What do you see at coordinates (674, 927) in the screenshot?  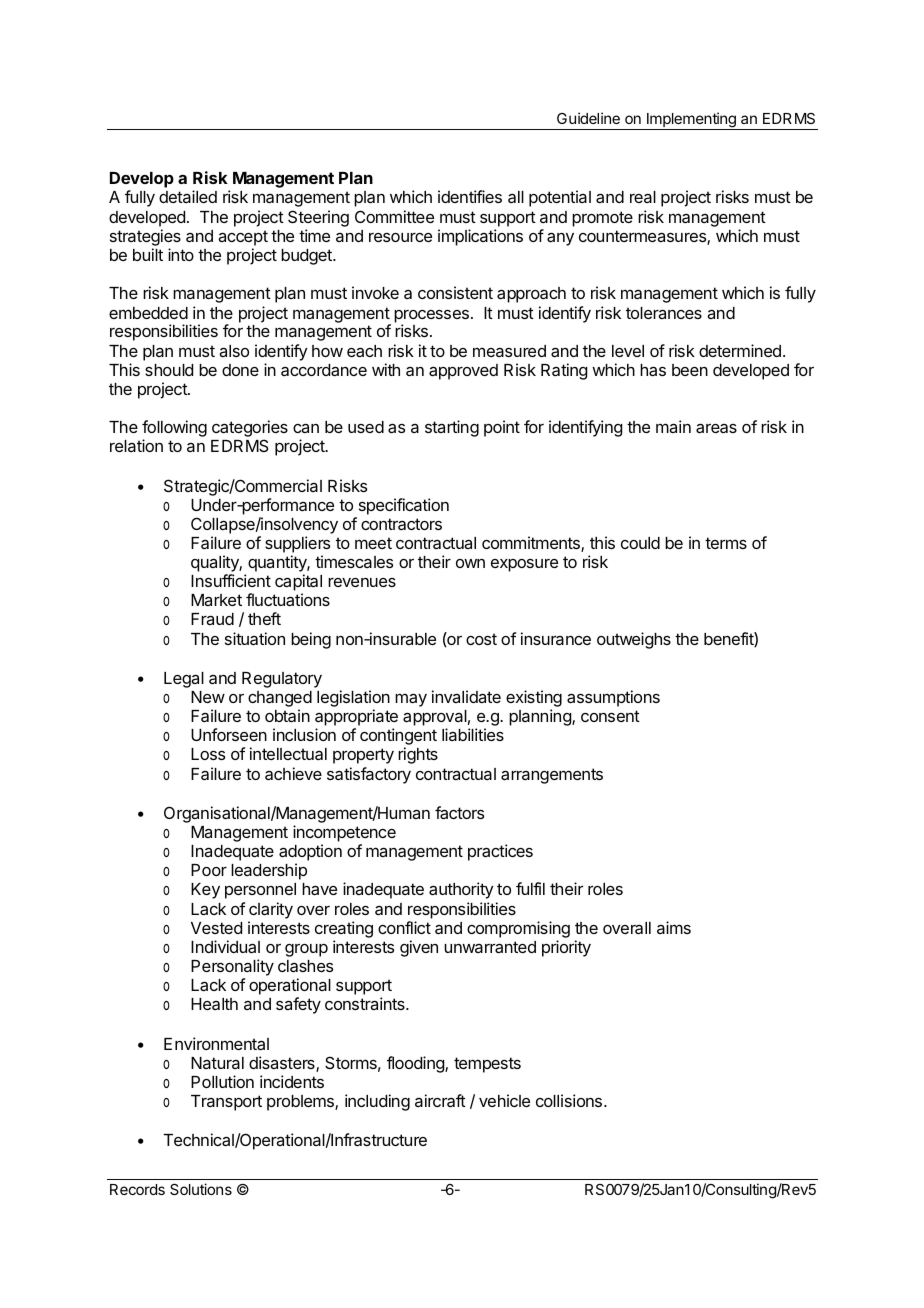 I see `aims` at bounding box center [674, 927].
